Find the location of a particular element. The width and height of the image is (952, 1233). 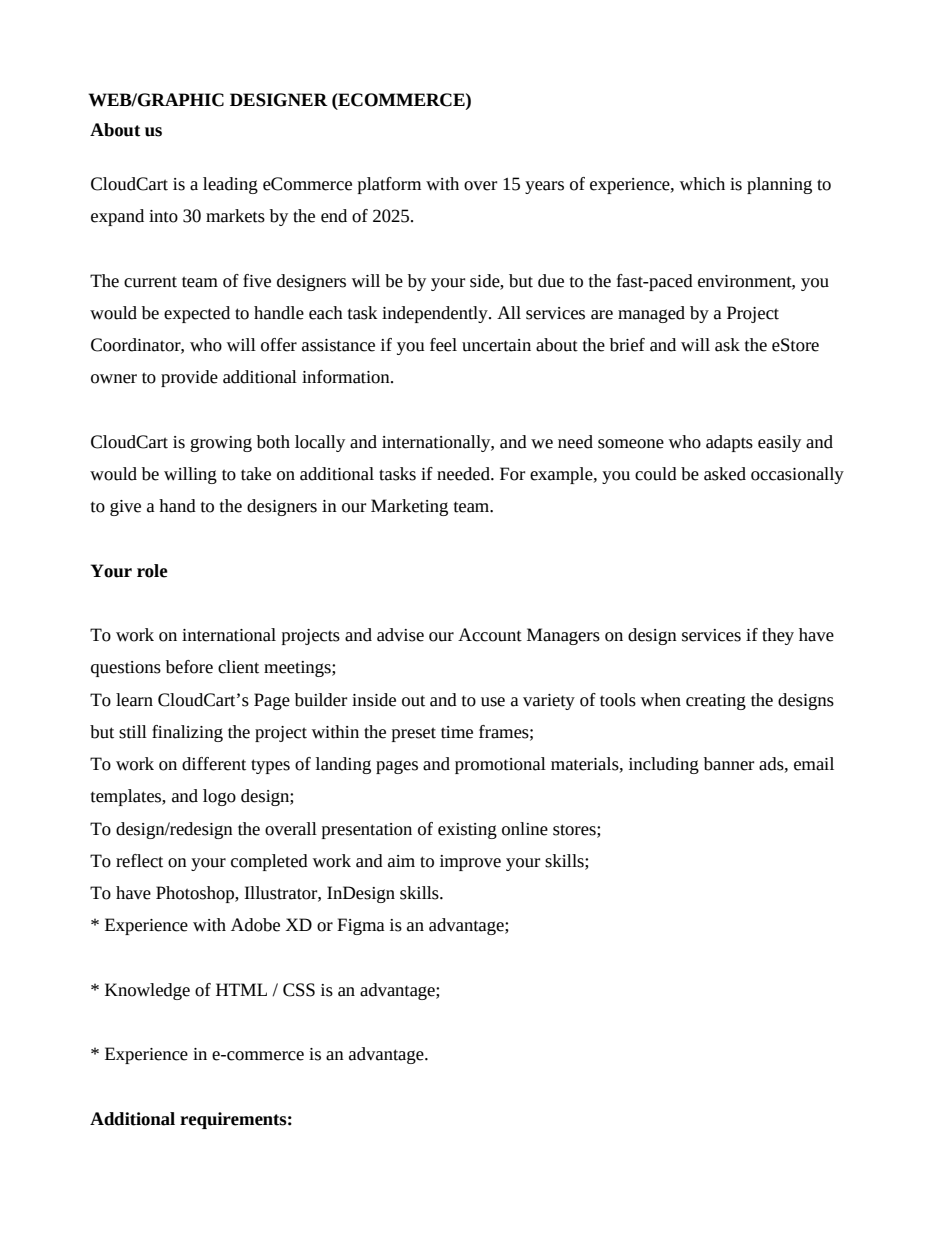

role is located at coordinates (152, 571).
